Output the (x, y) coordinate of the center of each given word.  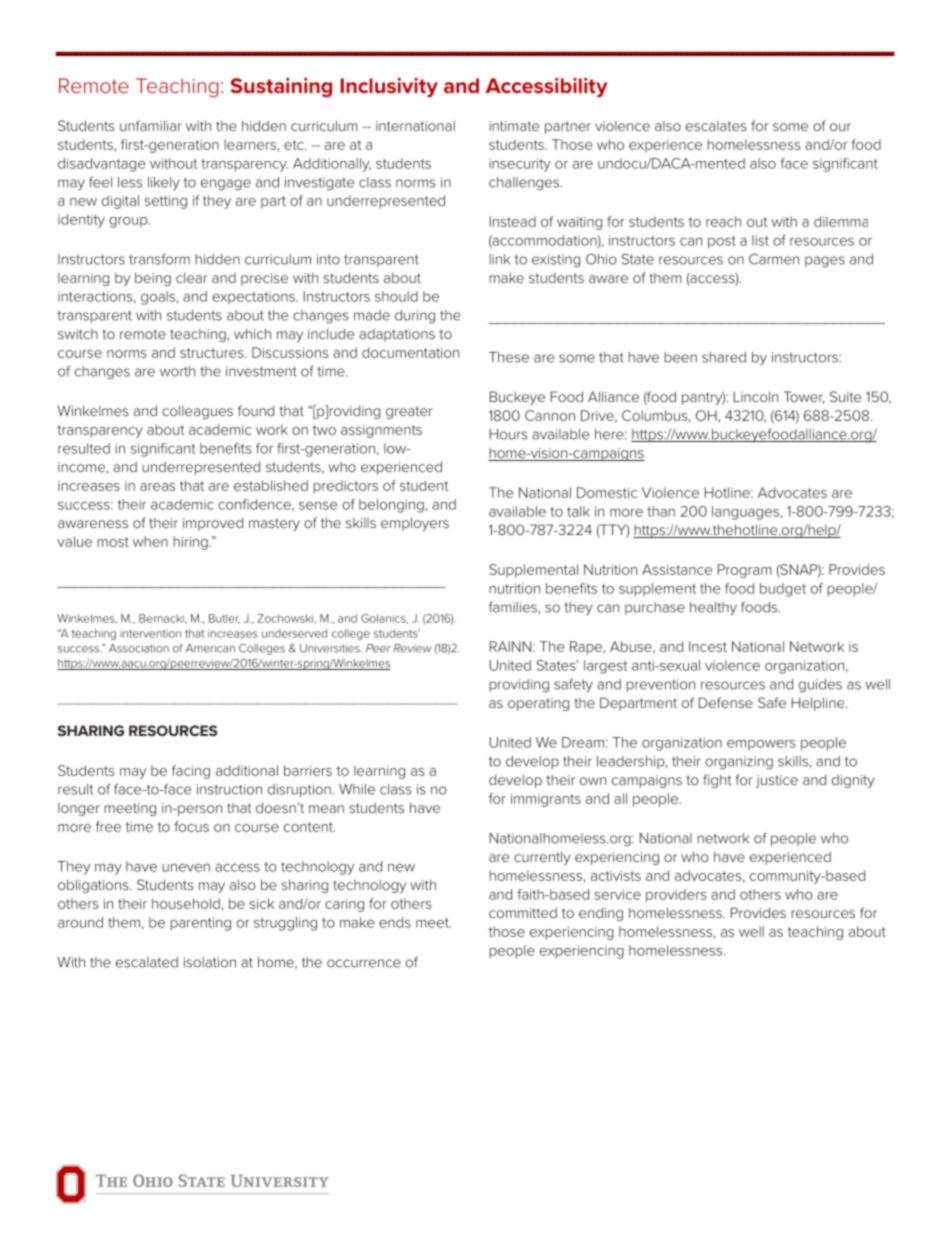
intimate (514, 126)
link (499, 259)
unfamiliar (151, 125)
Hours (509, 434)
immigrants (546, 800)
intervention (150, 634)
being (153, 279)
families (514, 608)
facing (191, 772)
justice (777, 781)
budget (783, 590)
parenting (200, 924)
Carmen (774, 259)
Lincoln (756, 396)
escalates (716, 126)
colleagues (197, 412)
